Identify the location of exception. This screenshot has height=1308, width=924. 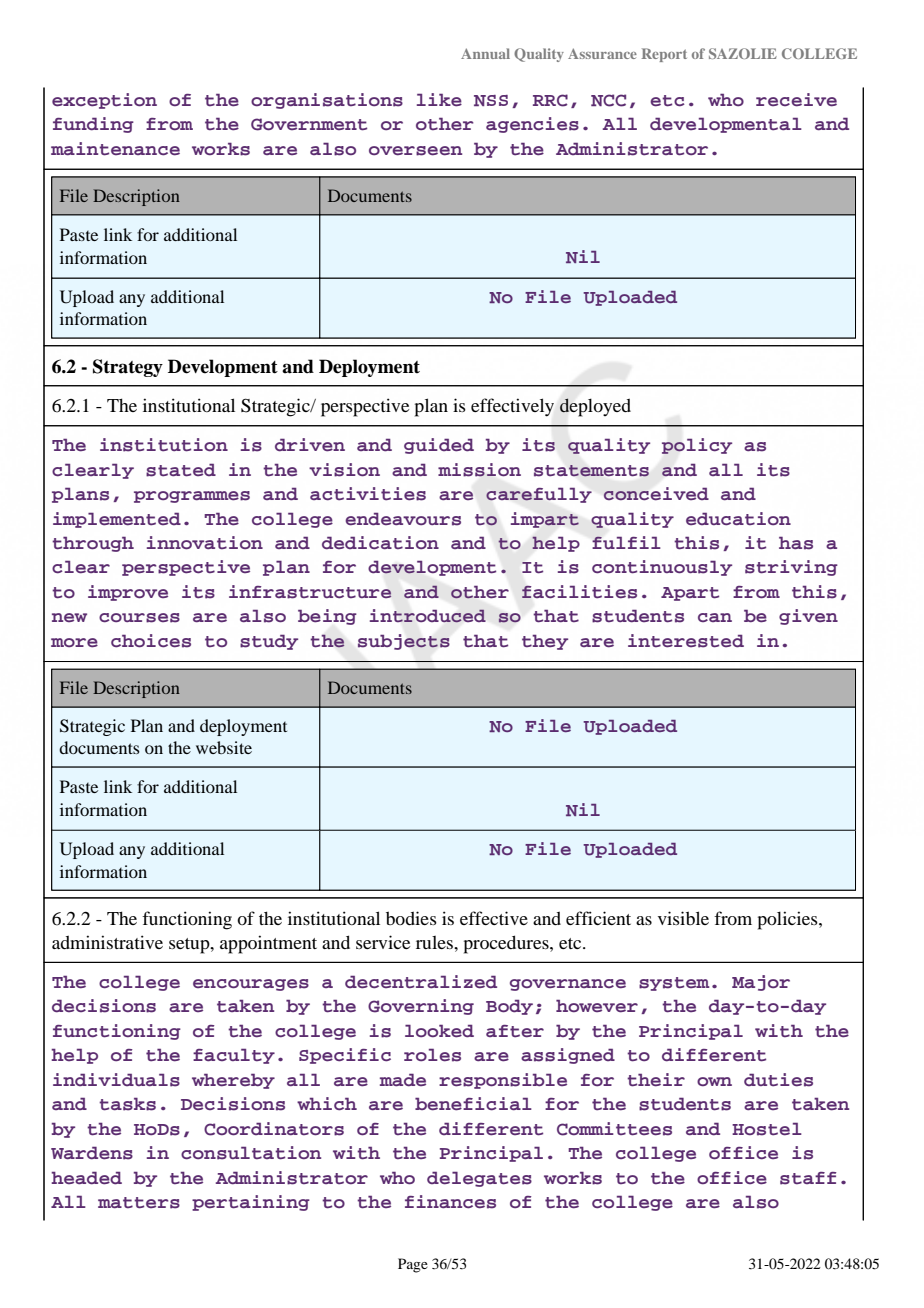
(104, 101).
